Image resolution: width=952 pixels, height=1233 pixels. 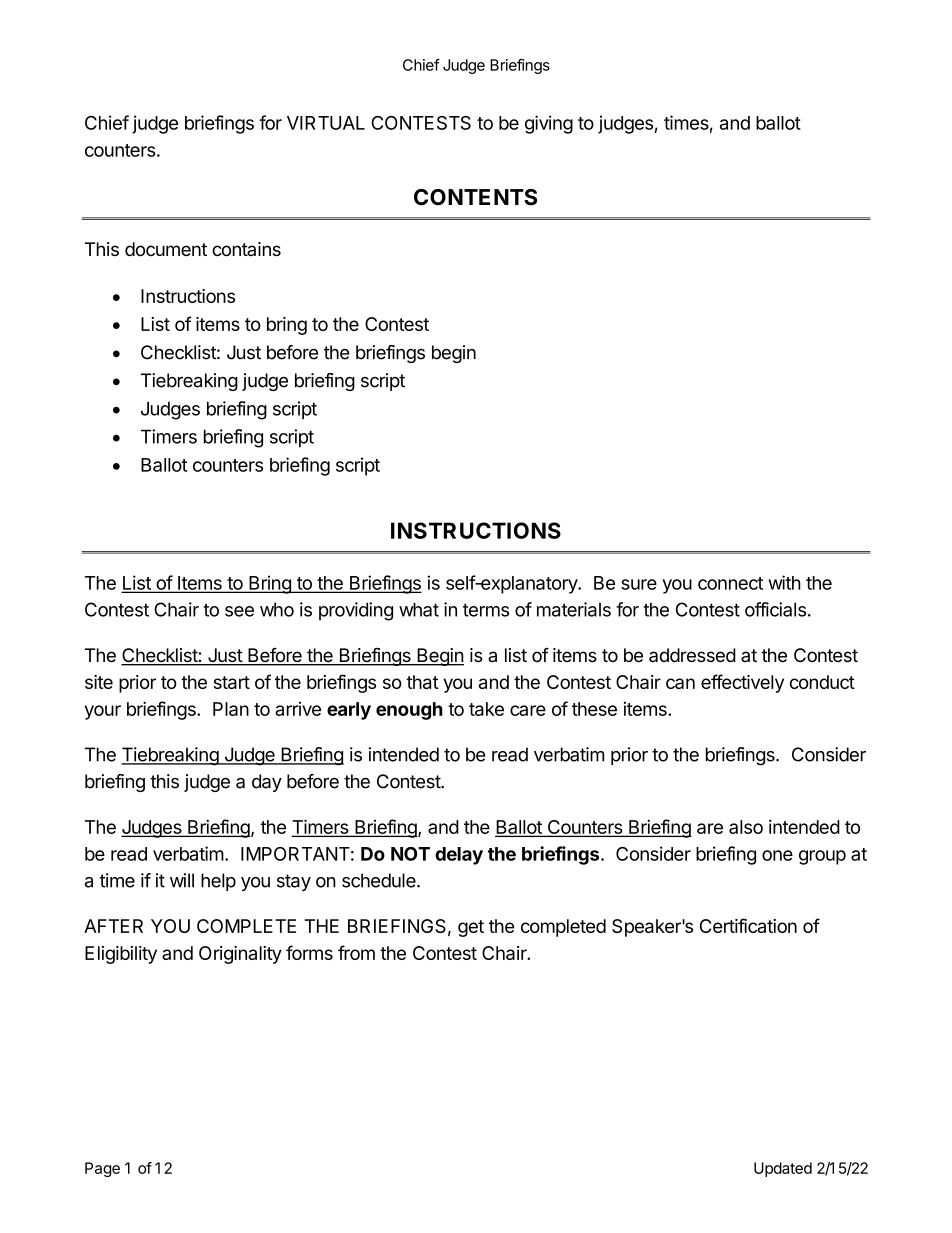 I want to click on CONTENTS, so click(x=475, y=197).
